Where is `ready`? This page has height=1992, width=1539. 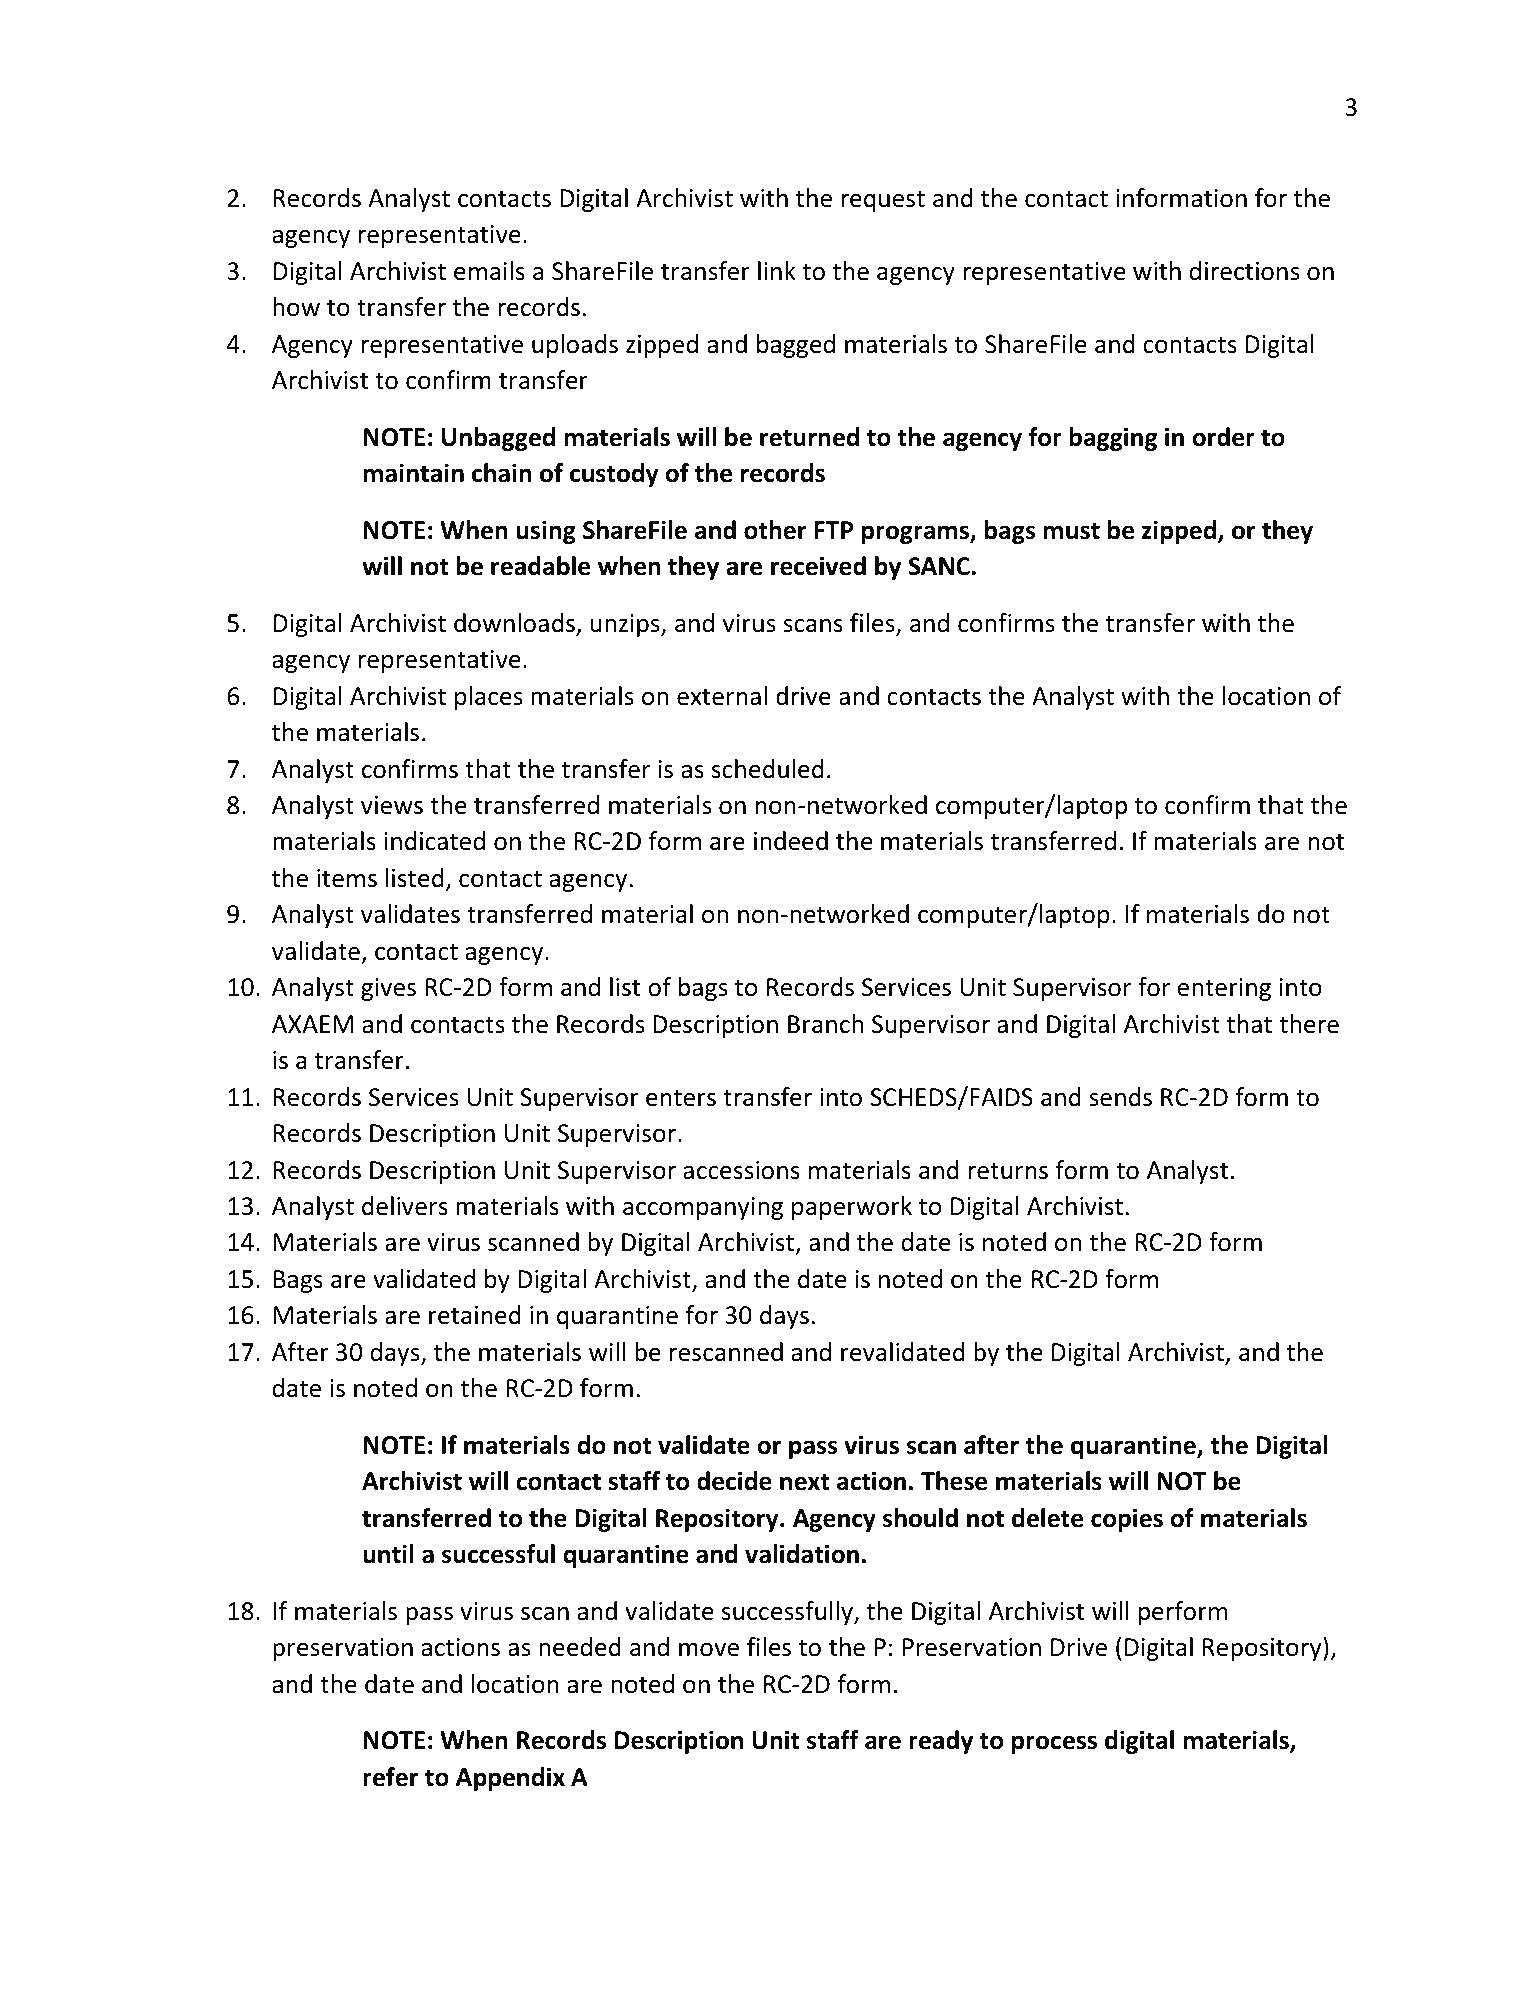
ready is located at coordinates (941, 1742).
